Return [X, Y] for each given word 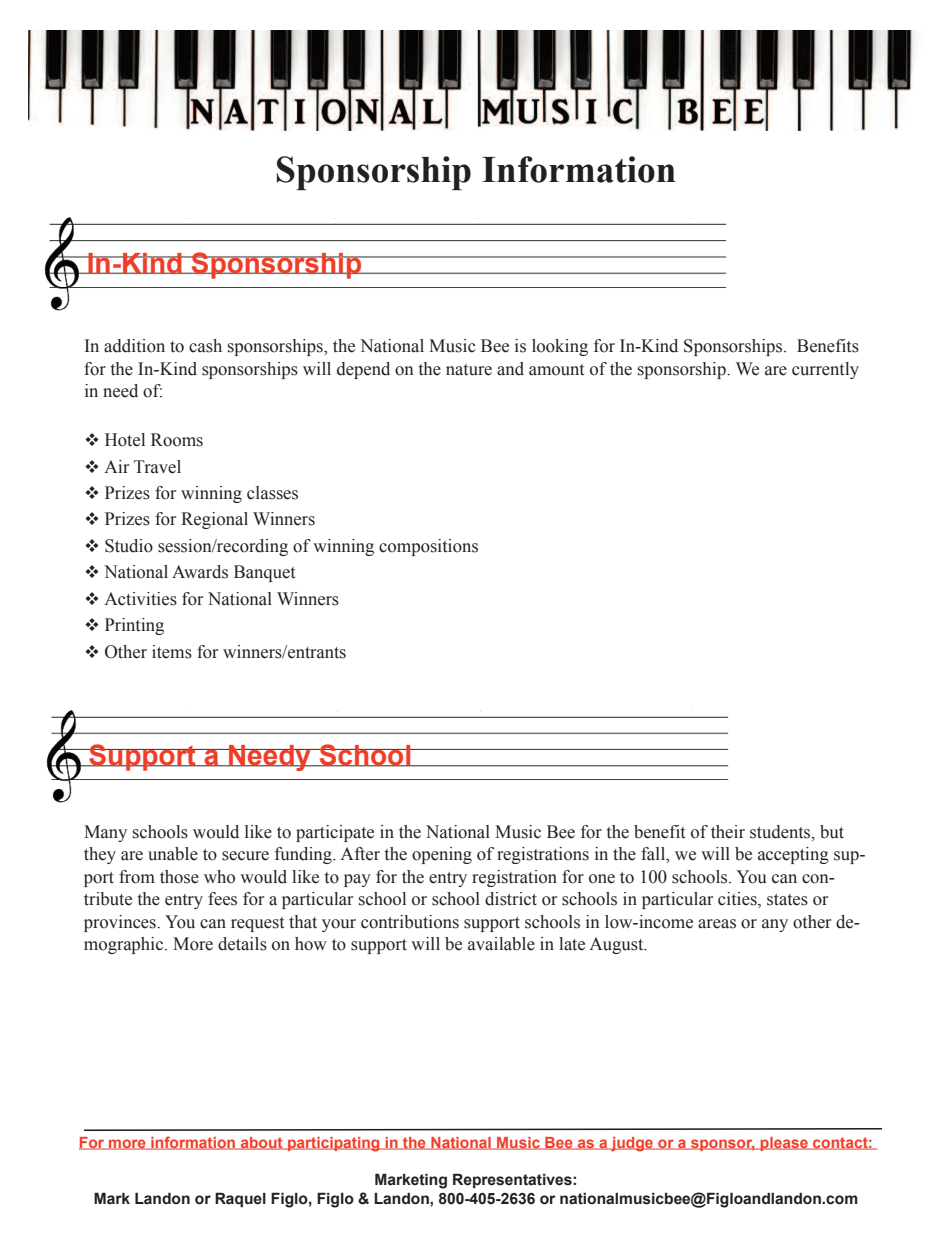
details [242, 944]
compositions [428, 547]
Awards [200, 572]
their [728, 832]
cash [205, 346]
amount [556, 370]
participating [334, 1144]
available [501, 944]
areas [717, 924]
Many [105, 833]
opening [442, 855]
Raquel [240, 1199]
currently [825, 370]
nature [469, 370]
